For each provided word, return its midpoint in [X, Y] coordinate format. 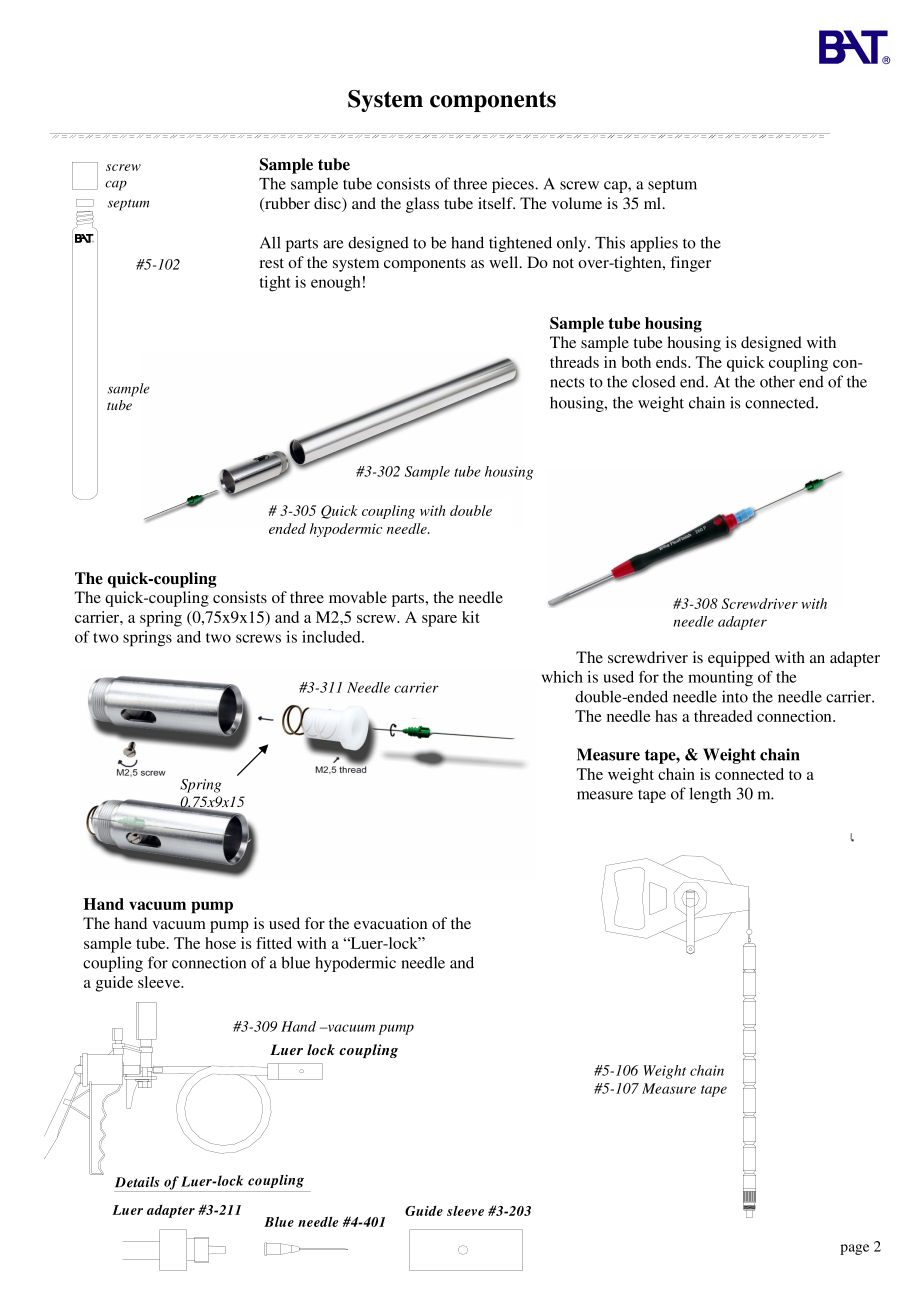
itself [496, 203]
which [562, 677]
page [854, 1249]
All [270, 242]
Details [137, 1182]
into [735, 696]
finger [690, 264]
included [332, 637]
